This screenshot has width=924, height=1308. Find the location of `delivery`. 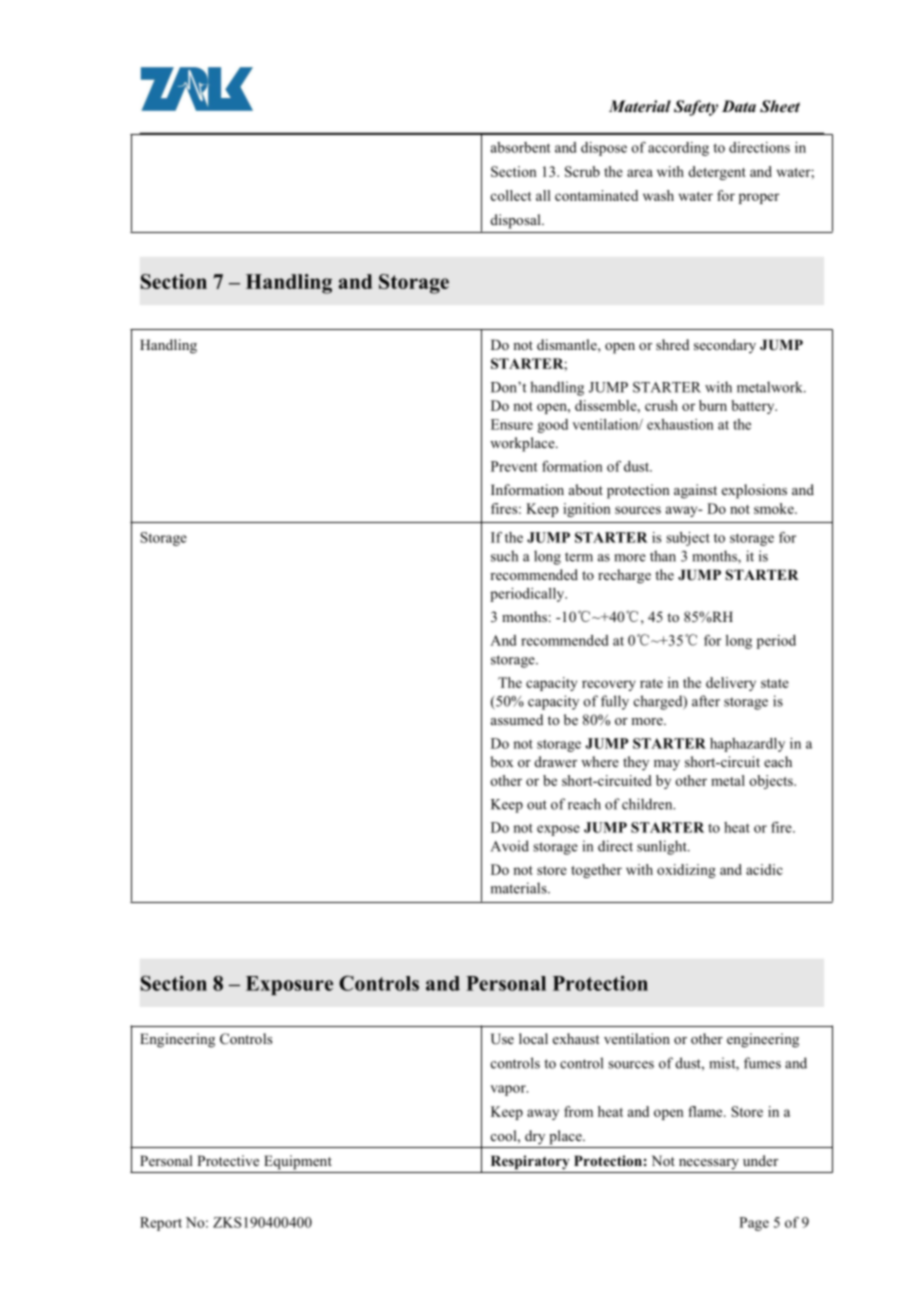

delivery is located at coordinates (731, 684).
